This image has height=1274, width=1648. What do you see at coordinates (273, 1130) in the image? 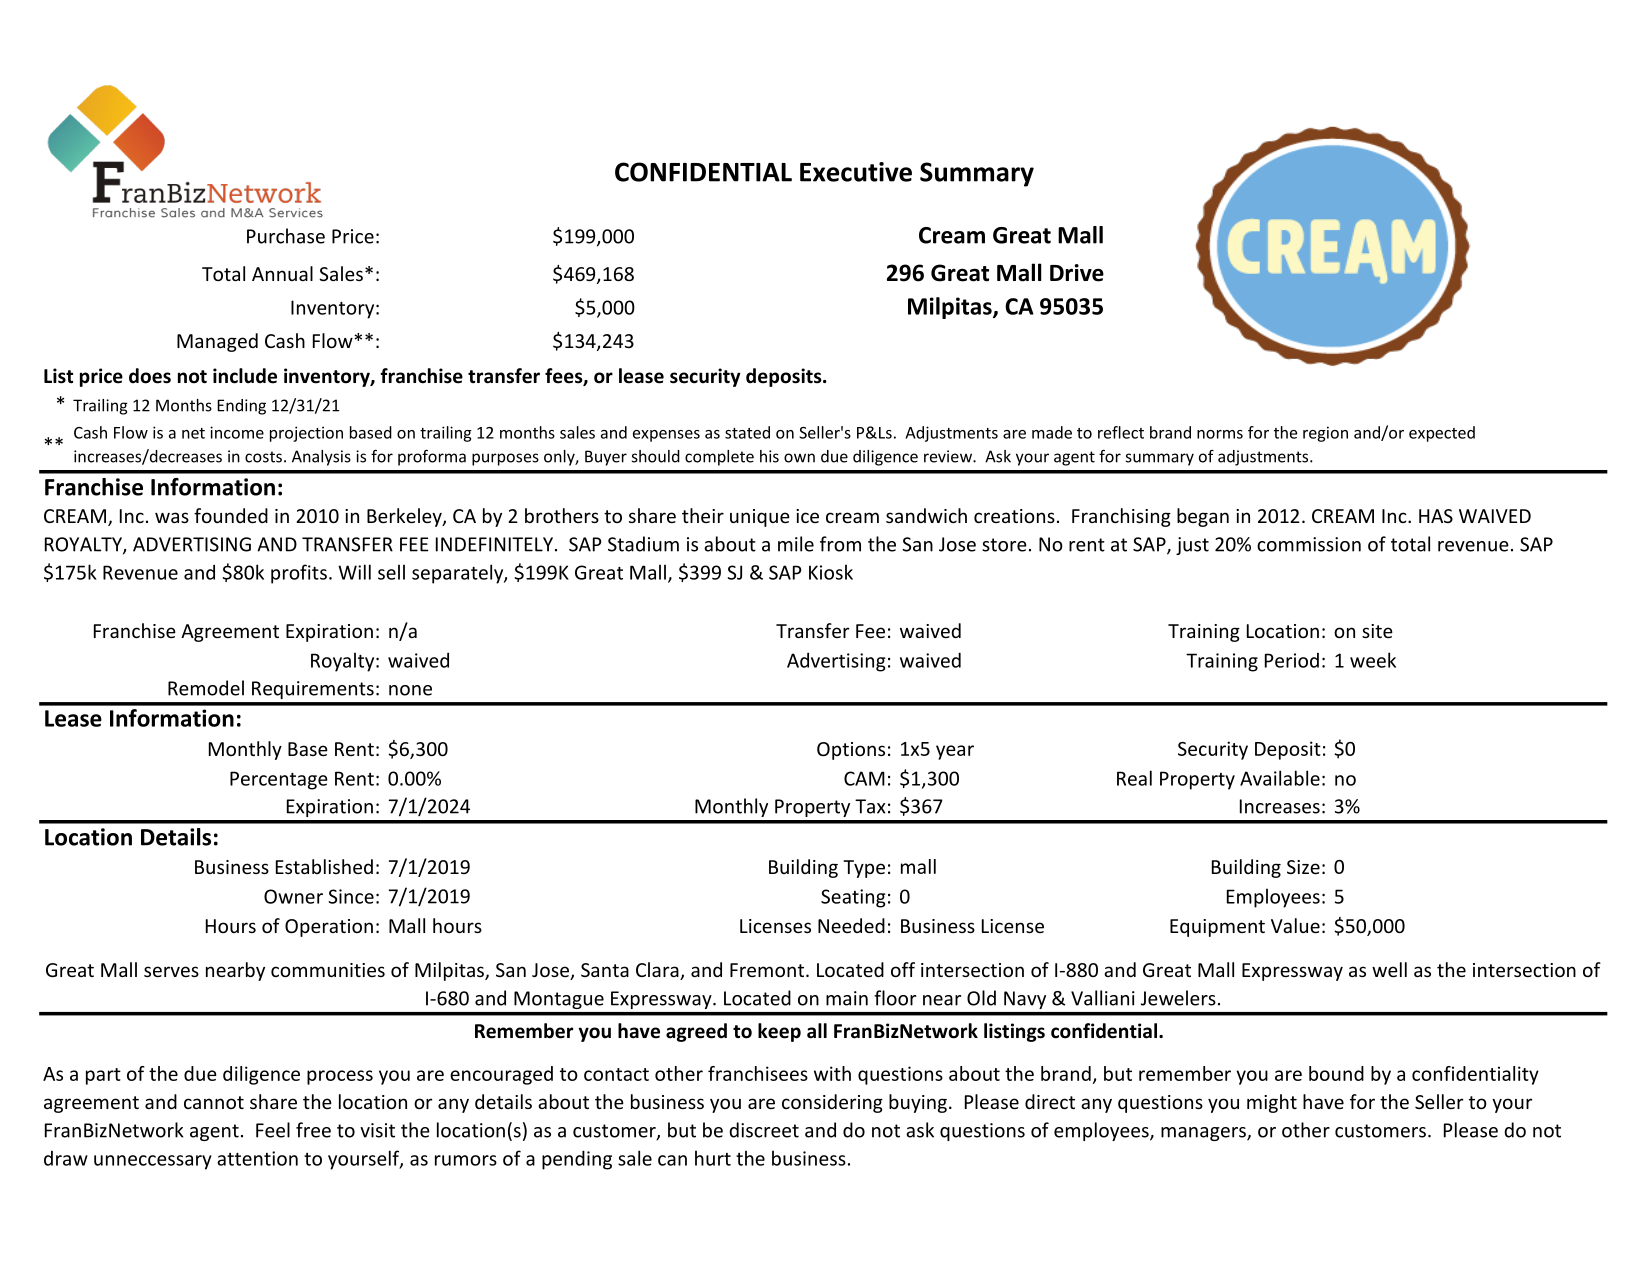
I see `Feel` at bounding box center [273, 1130].
